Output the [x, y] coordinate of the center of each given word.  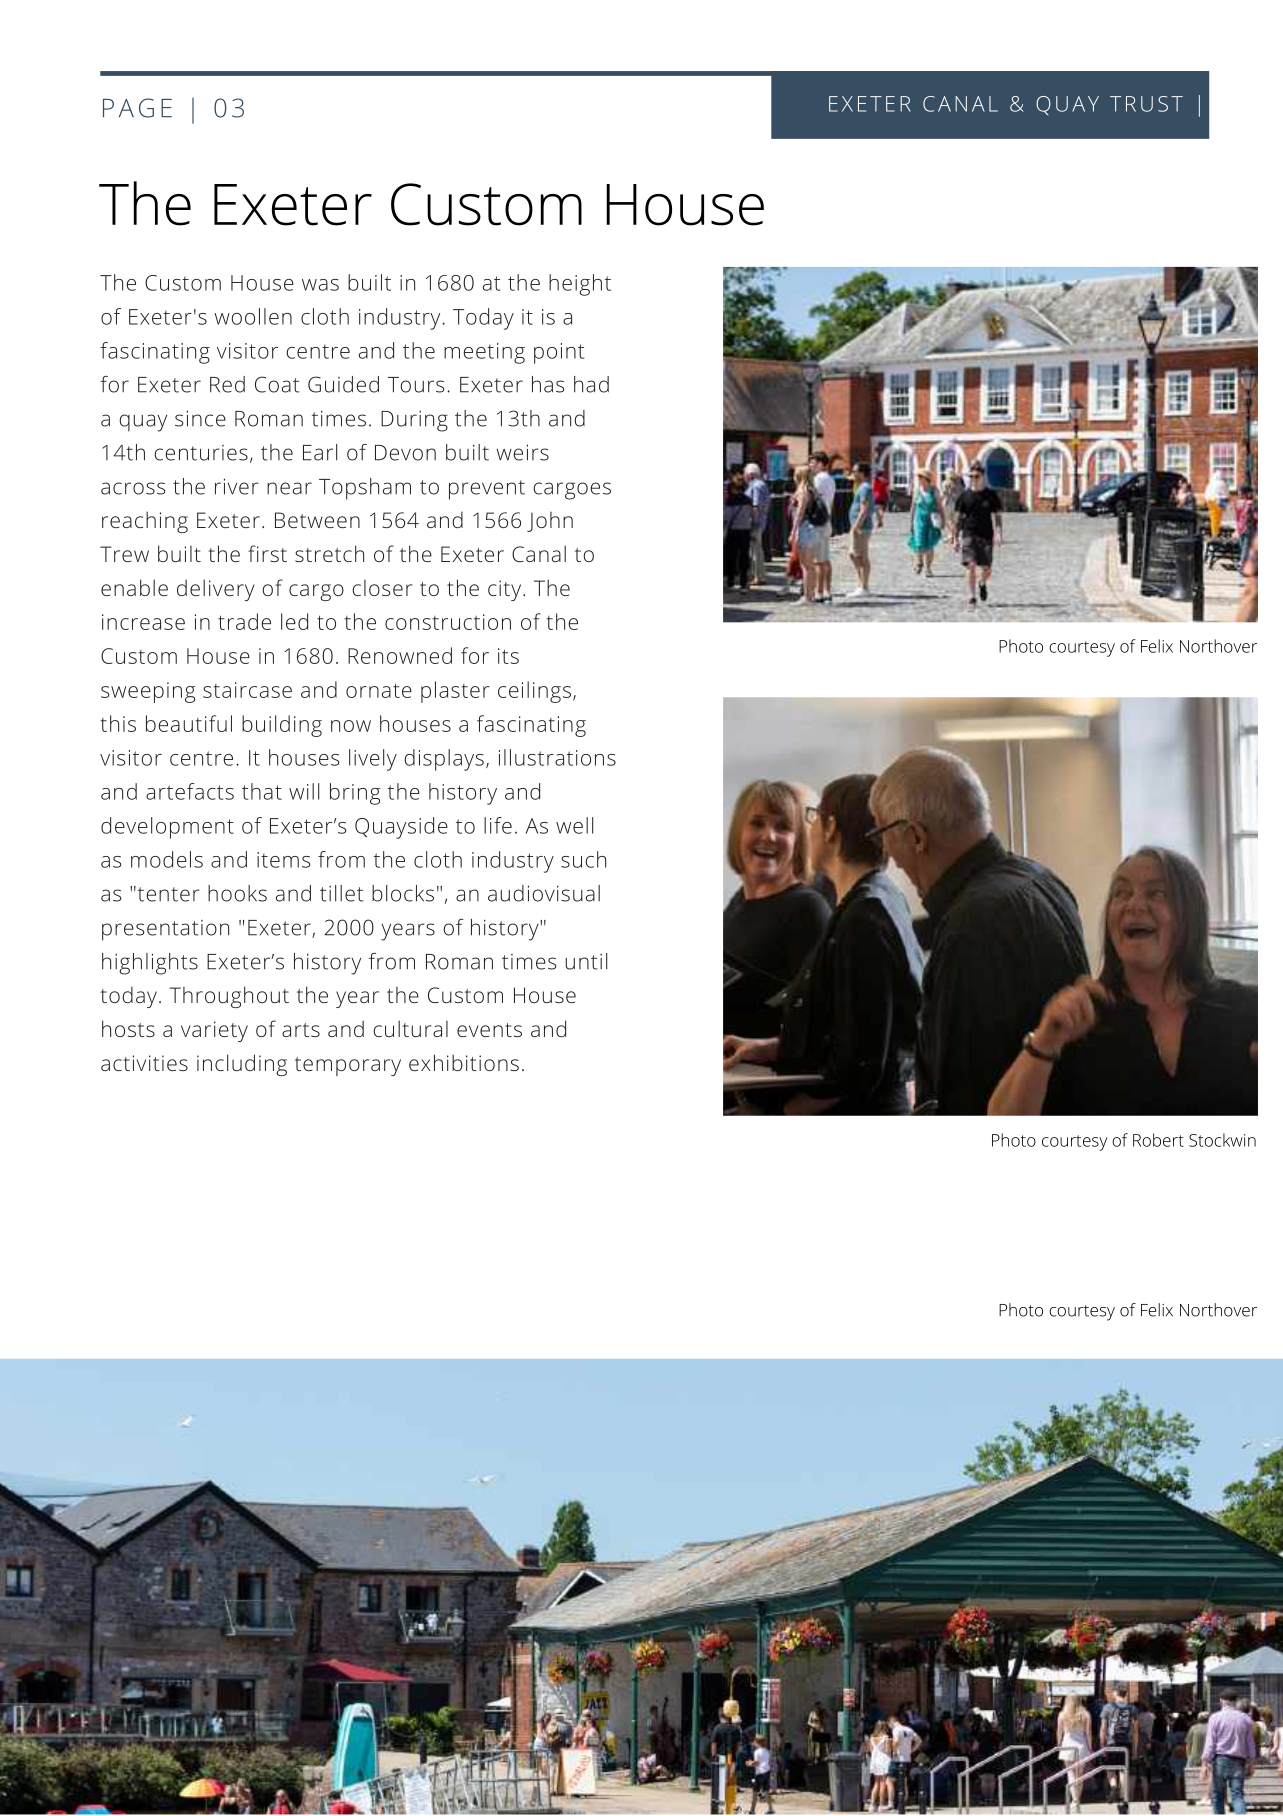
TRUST [1146, 104]
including [242, 1065]
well [574, 825]
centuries [201, 453]
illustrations [557, 757]
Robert [1158, 1140]
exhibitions [464, 1062]
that [262, 791]
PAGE [137, 108]
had [591, 384]
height [580, 285]
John [550, 522]
